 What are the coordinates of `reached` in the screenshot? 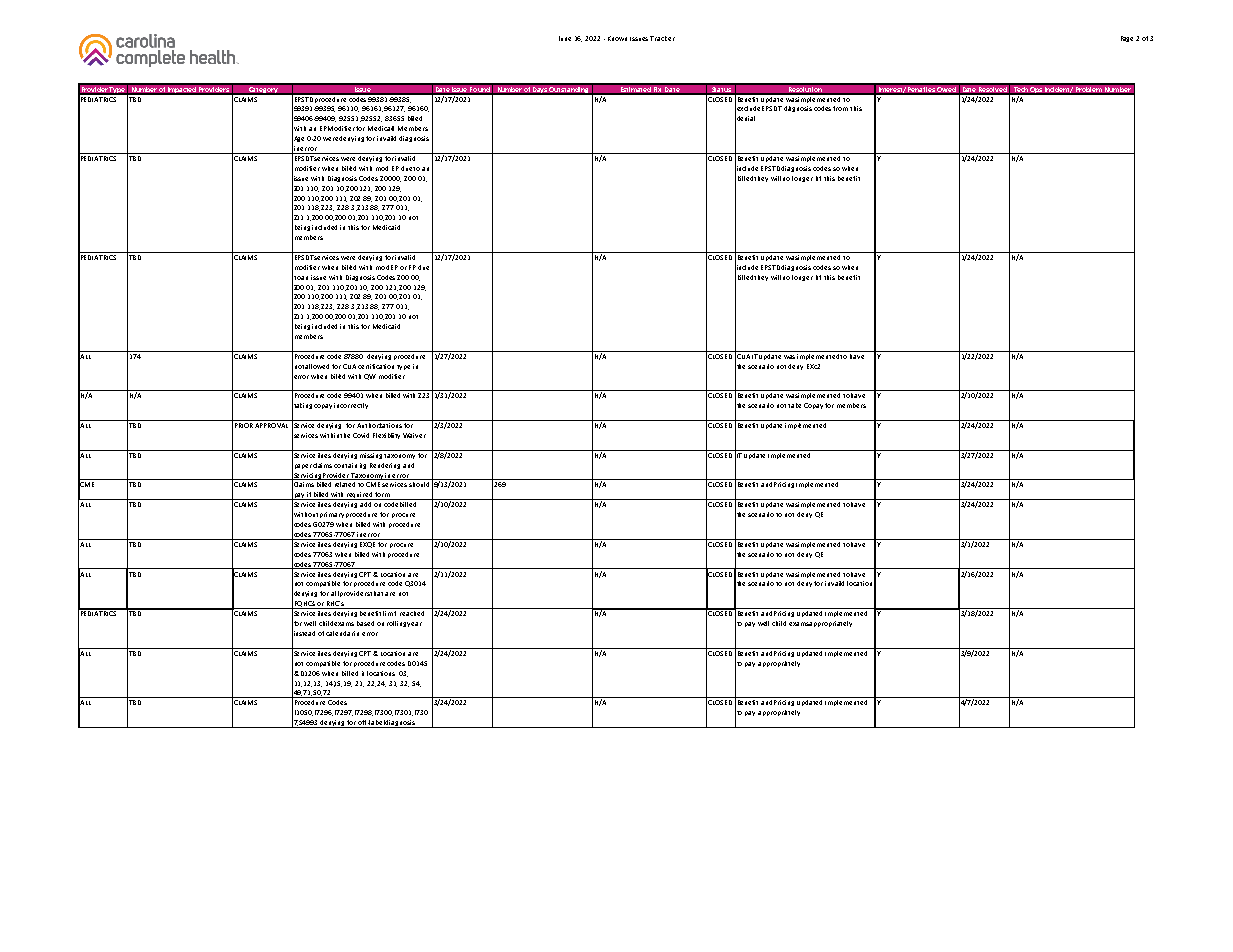 It's located at (412, 613).
